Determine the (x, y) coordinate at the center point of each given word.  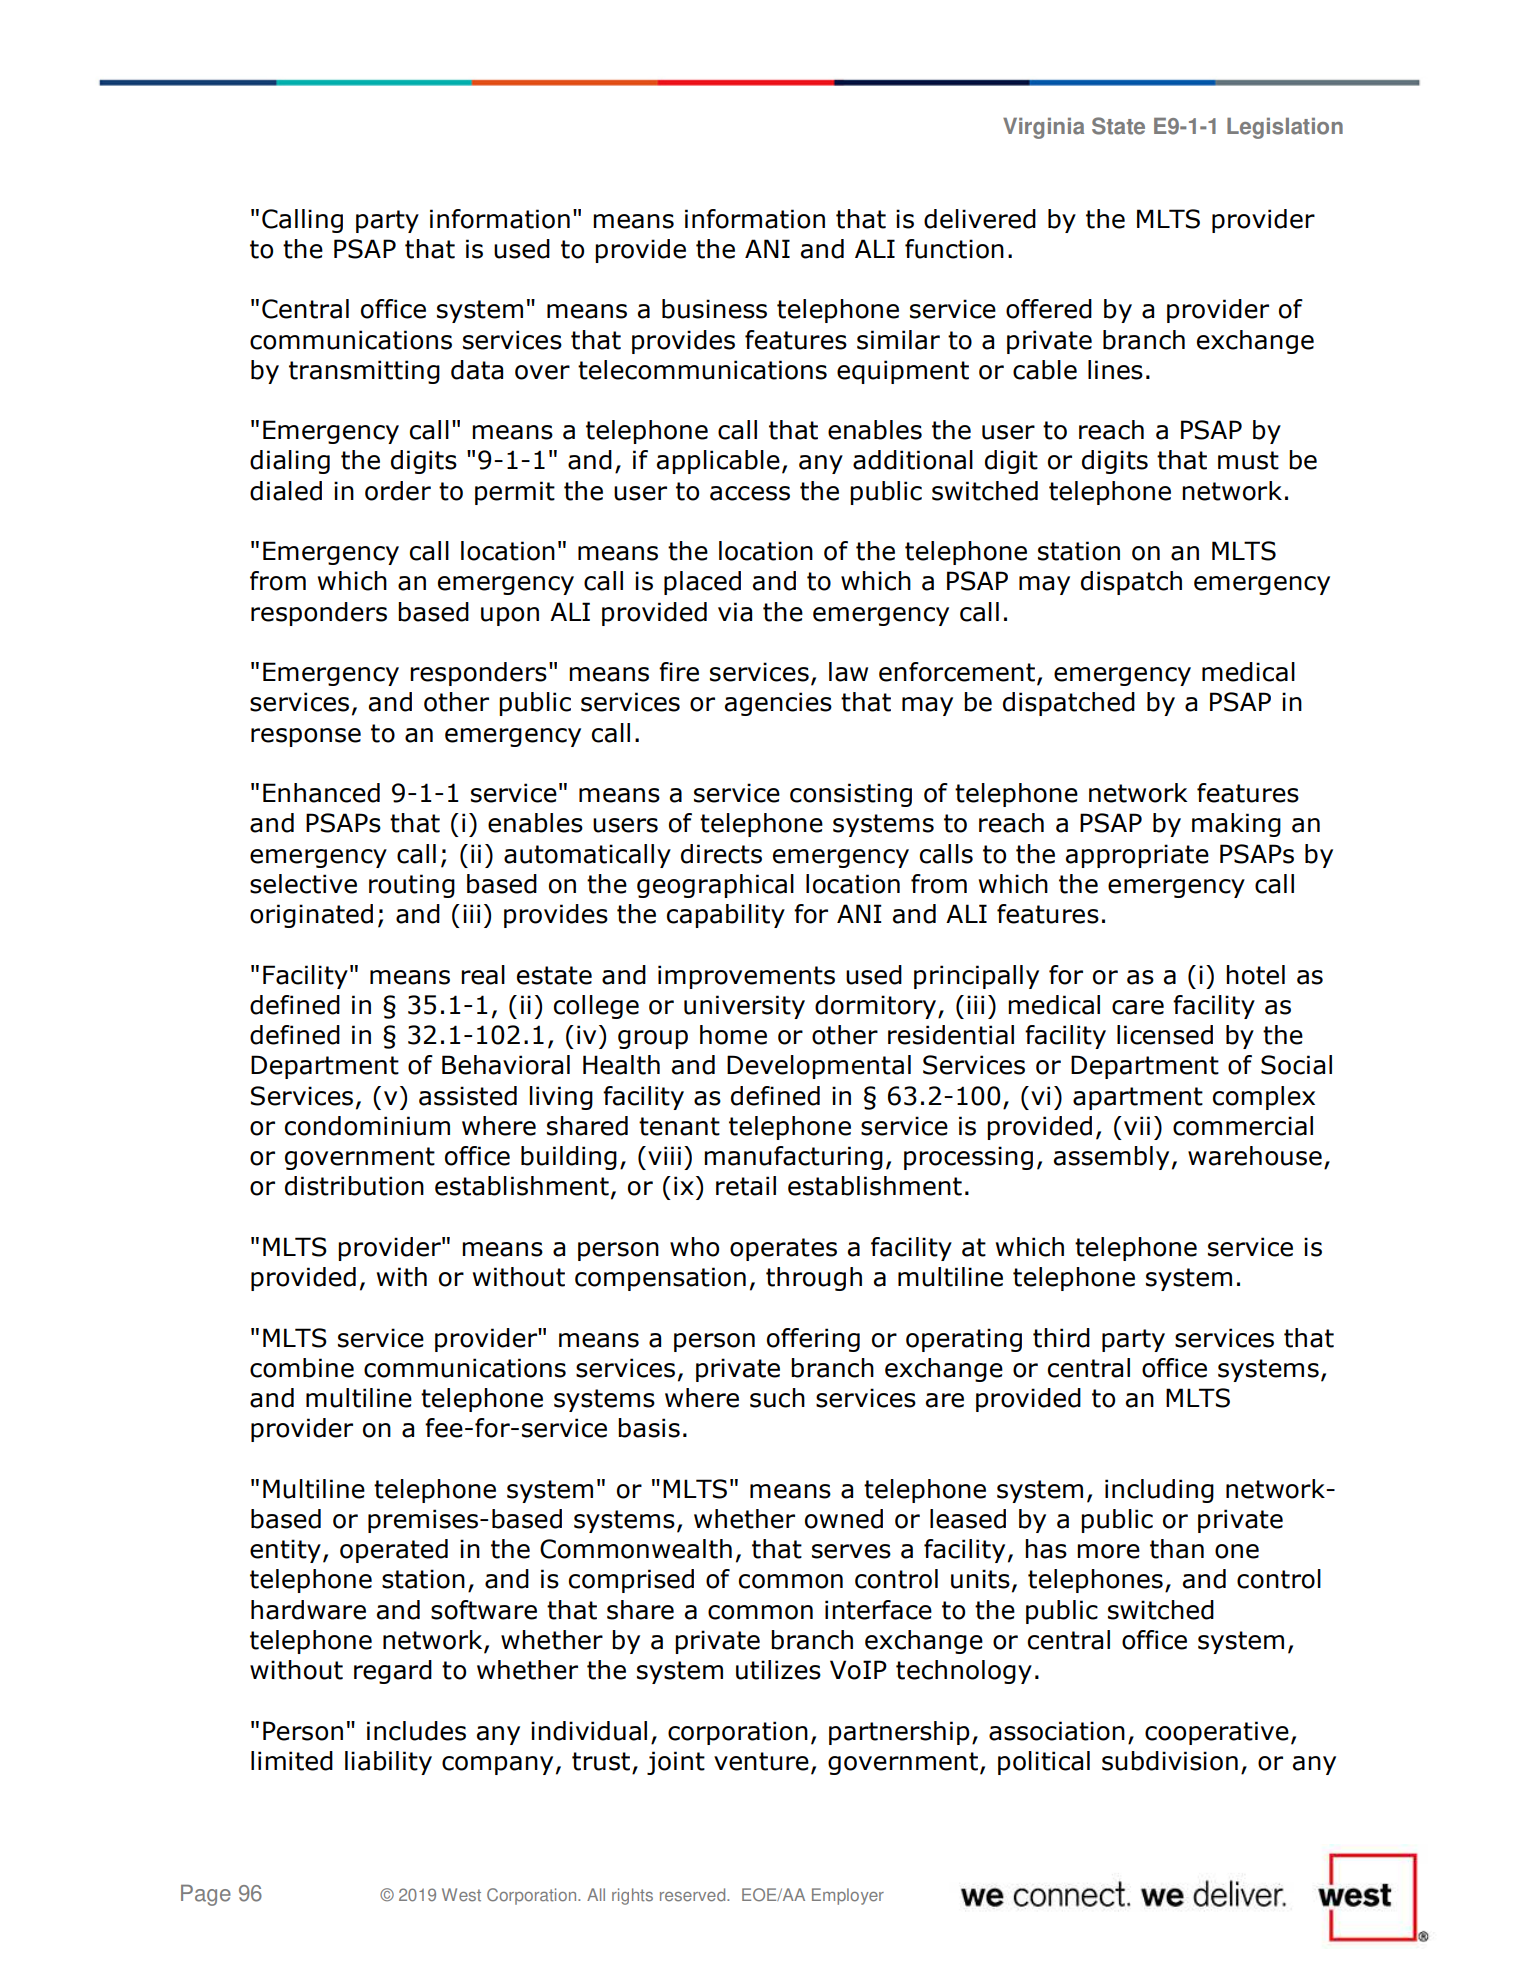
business (714, 309)
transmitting (364, 372)
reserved (694, 1895)
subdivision (1170, 1761)
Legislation (1285, 128)
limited (292, 1761)
